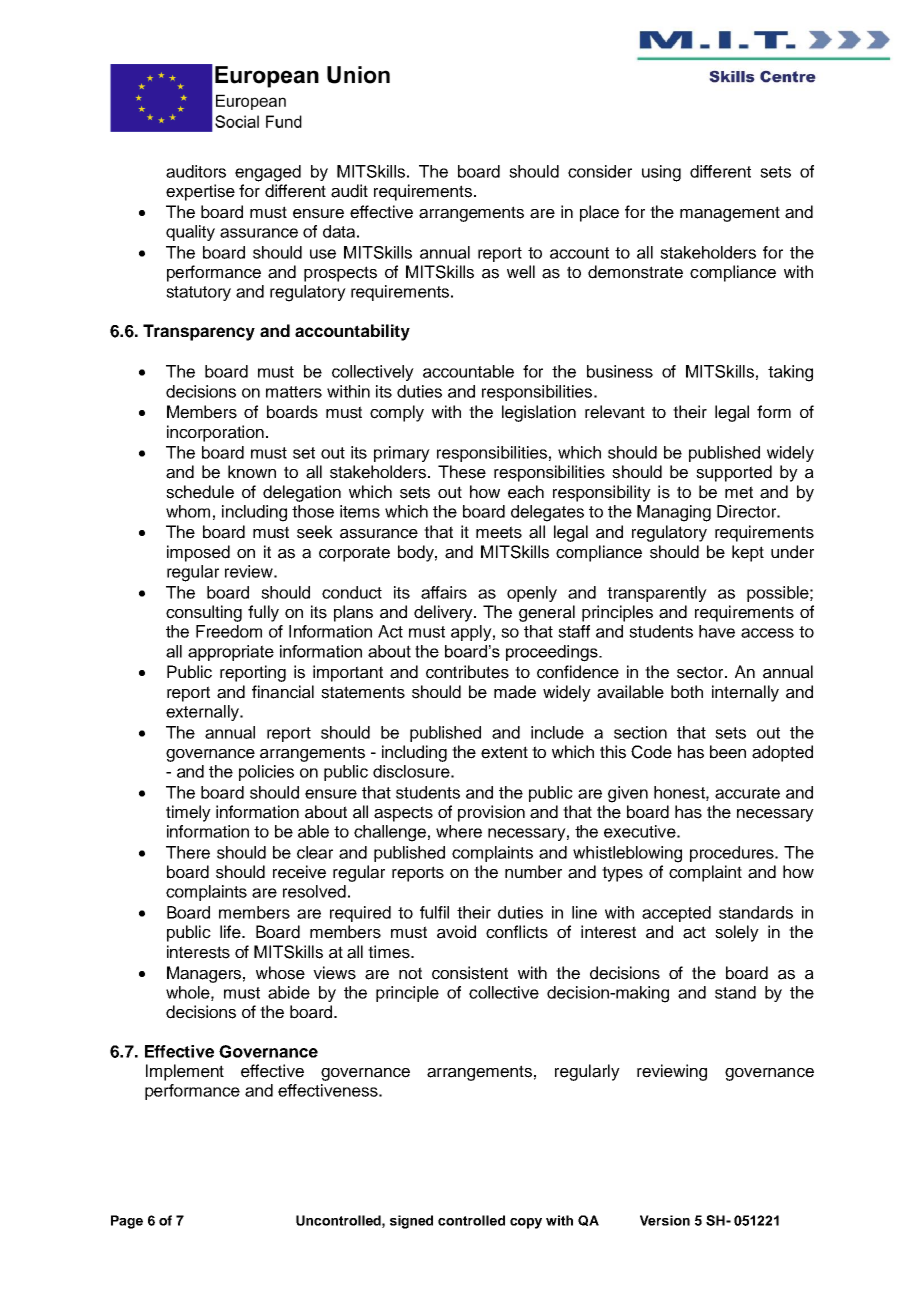 This screenshot has width=924, height=1308. I want to click on well, so click(521, 272).
